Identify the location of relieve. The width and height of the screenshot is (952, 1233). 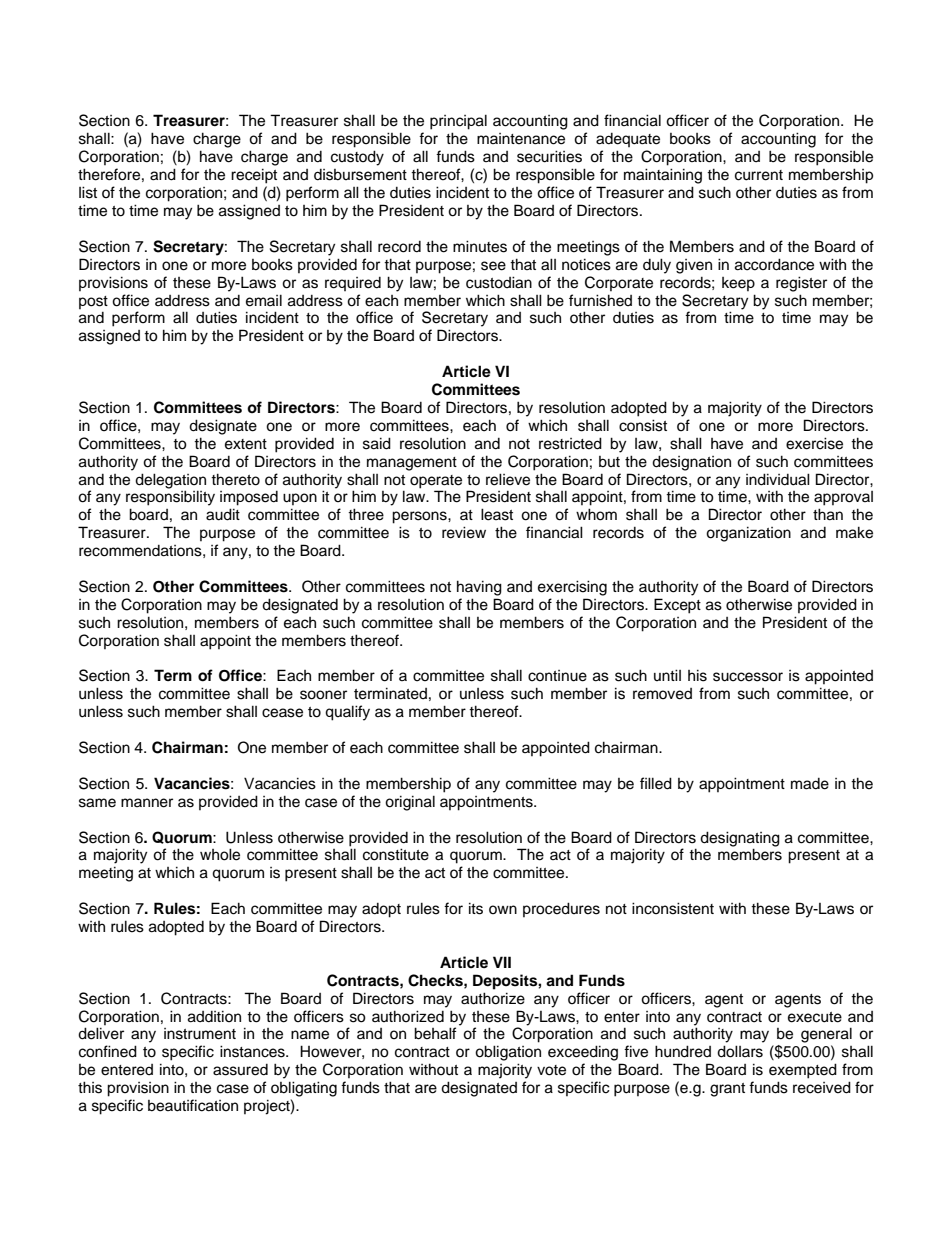
(508, 479).
